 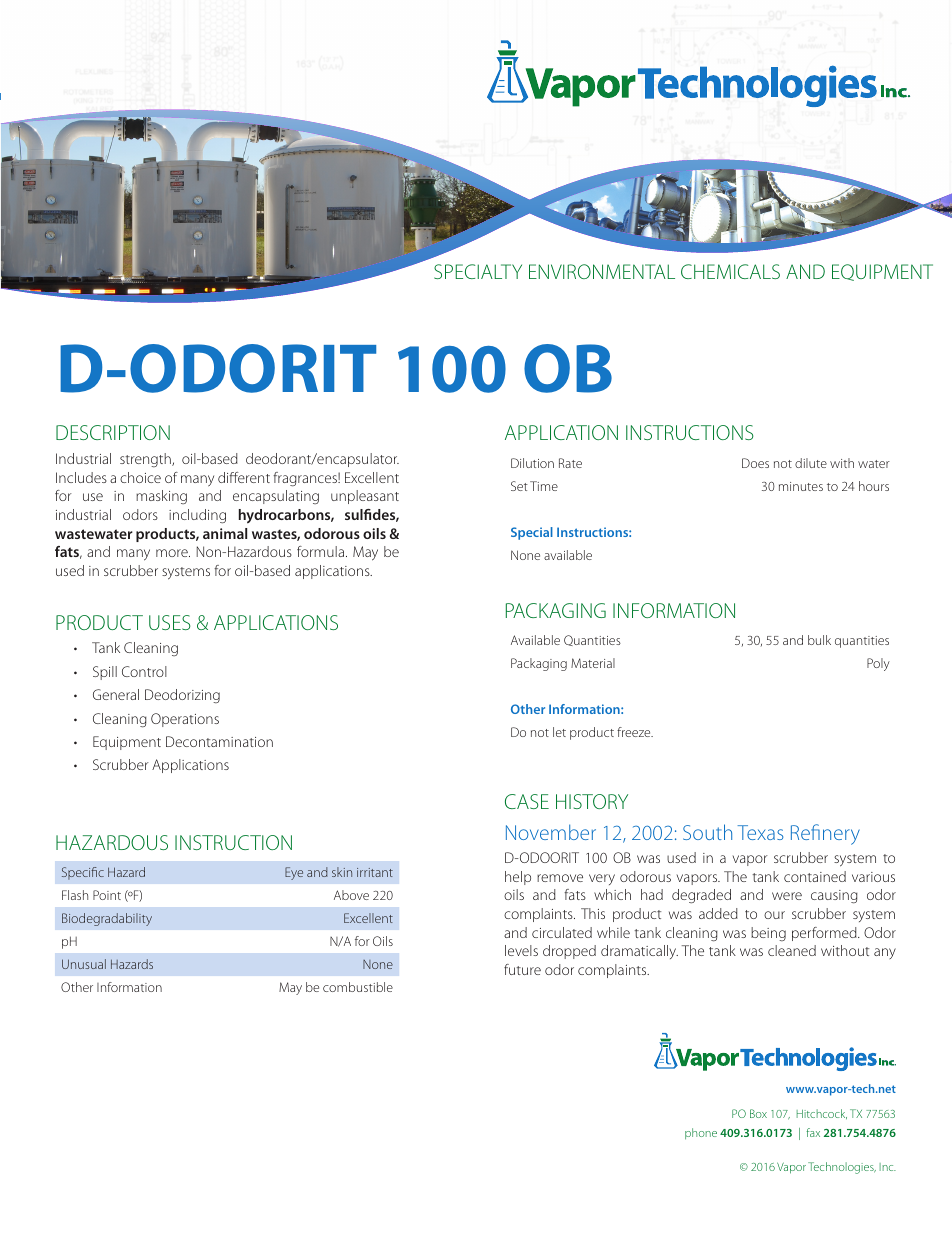 What do you see at coordinates (602, 271) in the screenshot?
I see `ENVIRONMENTAL` at bounding box center [602, 271].
